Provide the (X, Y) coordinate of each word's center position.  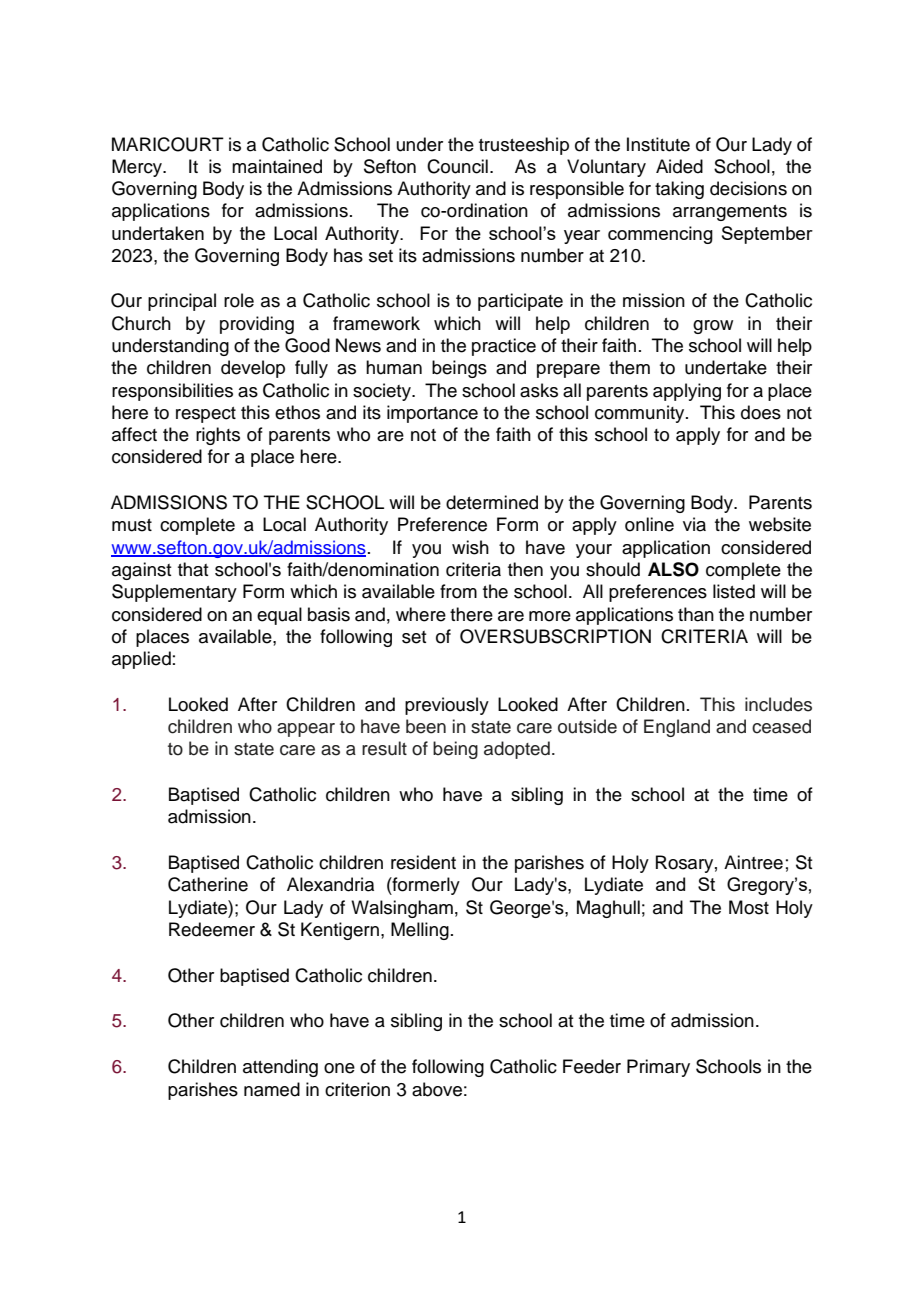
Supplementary (174, 593)
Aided (679, 166)
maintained (277, 166)
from (458, 591)
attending (280, 1068)
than (696, 614)
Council (457, 166)
